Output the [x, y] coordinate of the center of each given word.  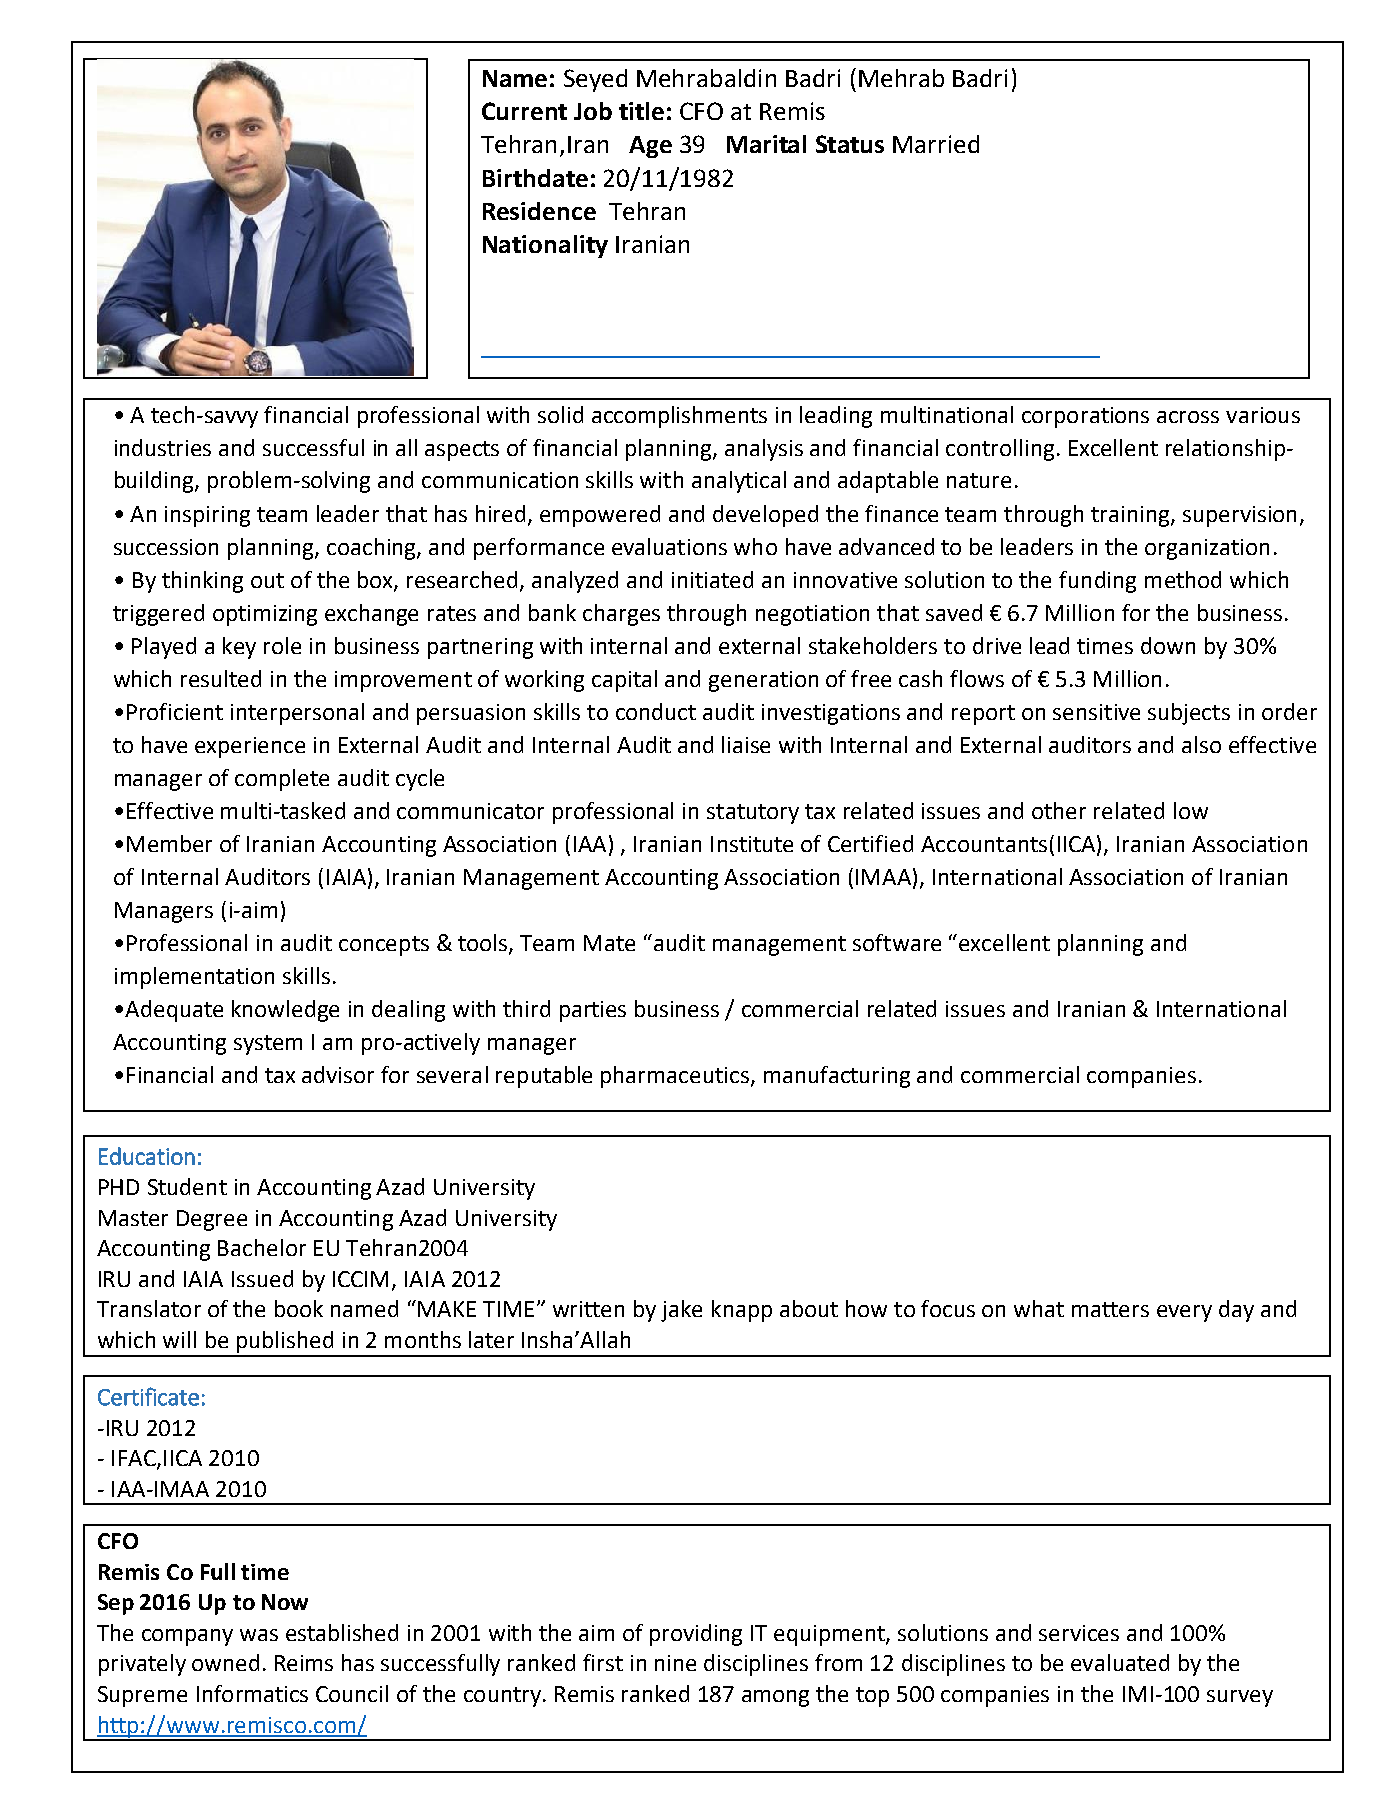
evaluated [1120, 1662]
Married [936, 144]
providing [696, 1635]
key [239, 648]
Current [524, 111]
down [1168, 645]
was [259, 1635]
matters [1110, 1309]
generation [763, 681]
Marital [766, 144]
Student [187, 1186]
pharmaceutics [676, 1077]
